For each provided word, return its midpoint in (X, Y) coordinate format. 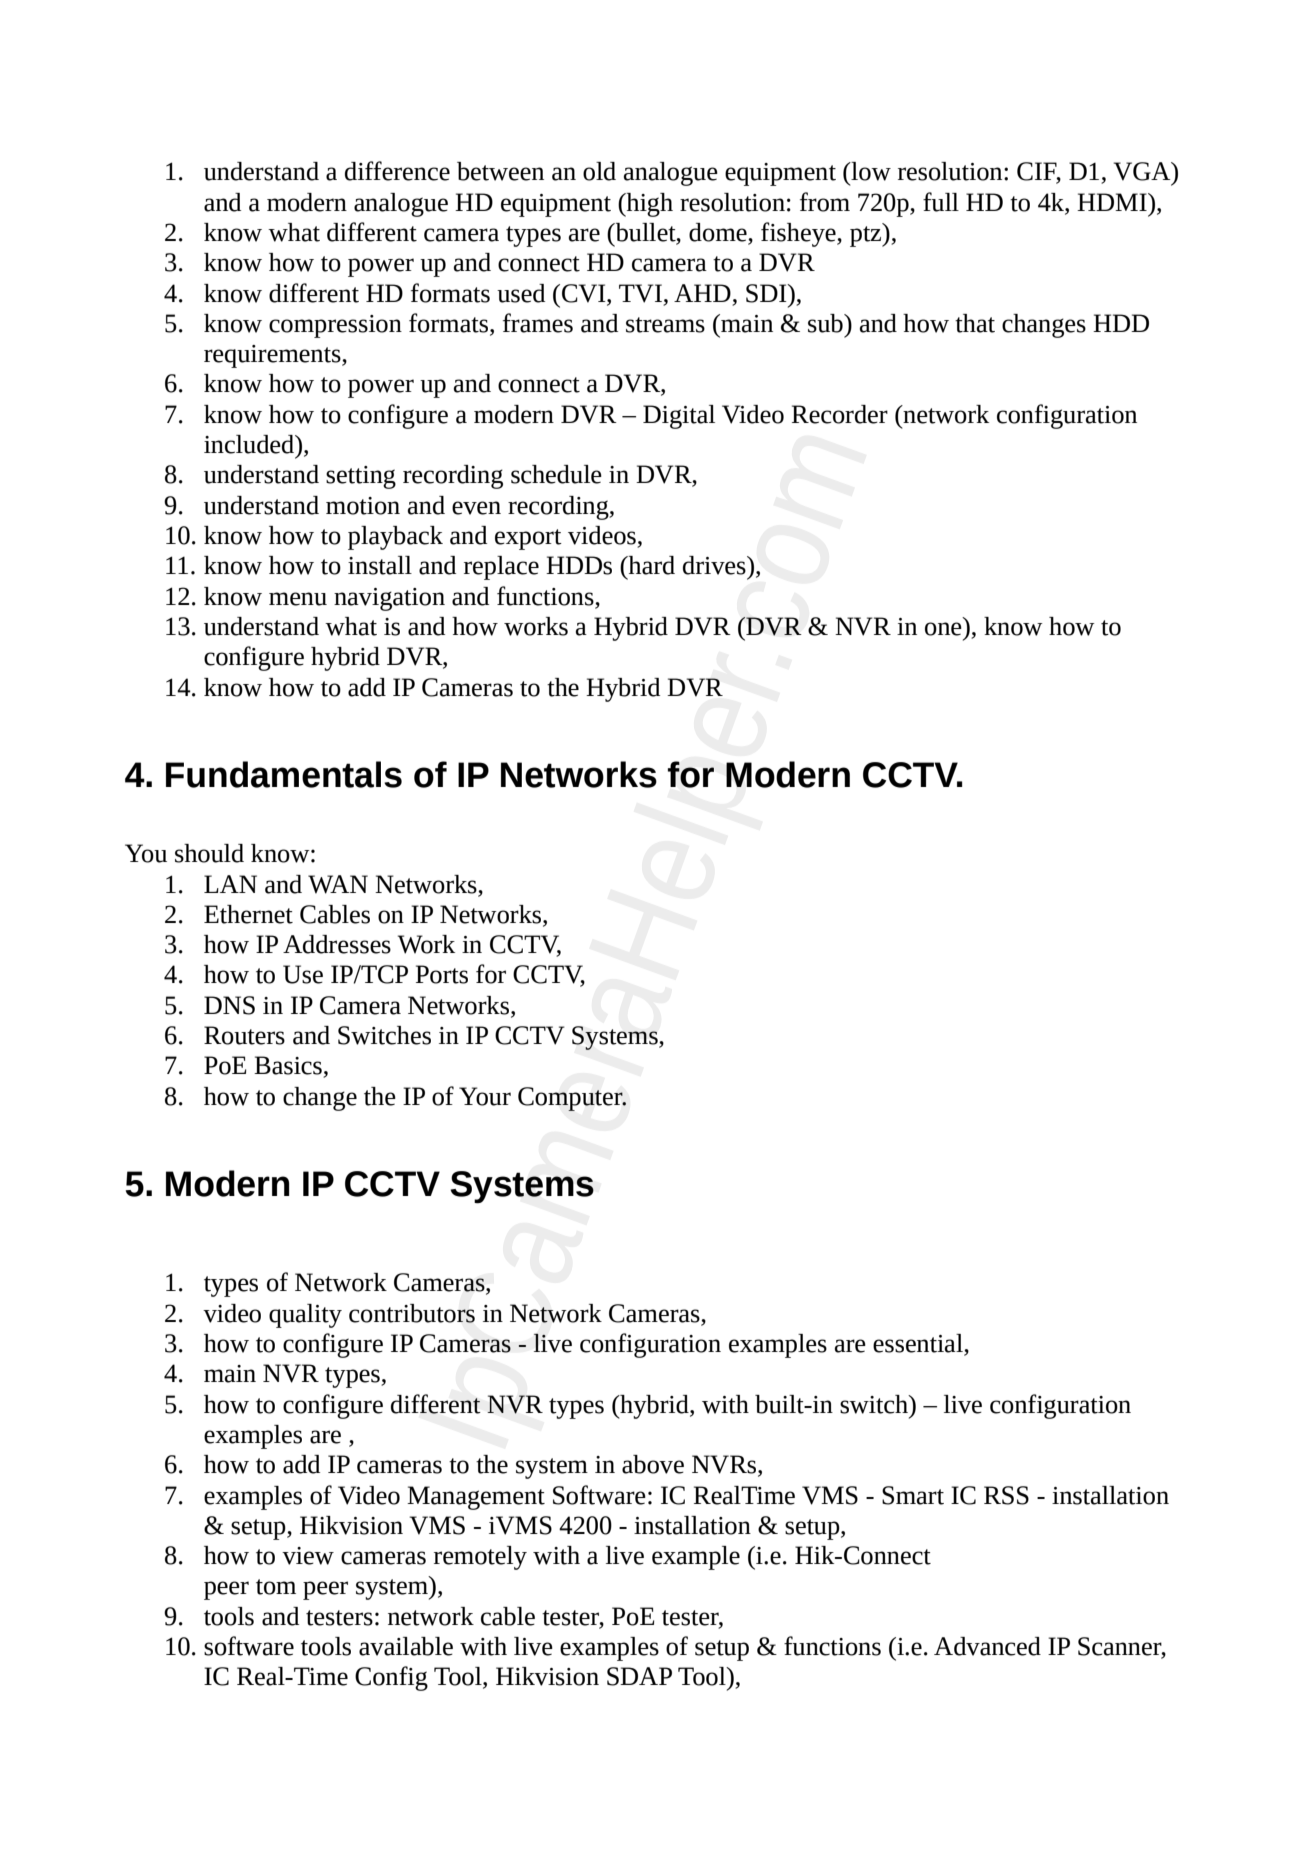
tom (276, 1587)
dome (719, 233)
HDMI (1113, 202)
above (653, 1464)
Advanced (987, 1646)
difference (397, 171)
